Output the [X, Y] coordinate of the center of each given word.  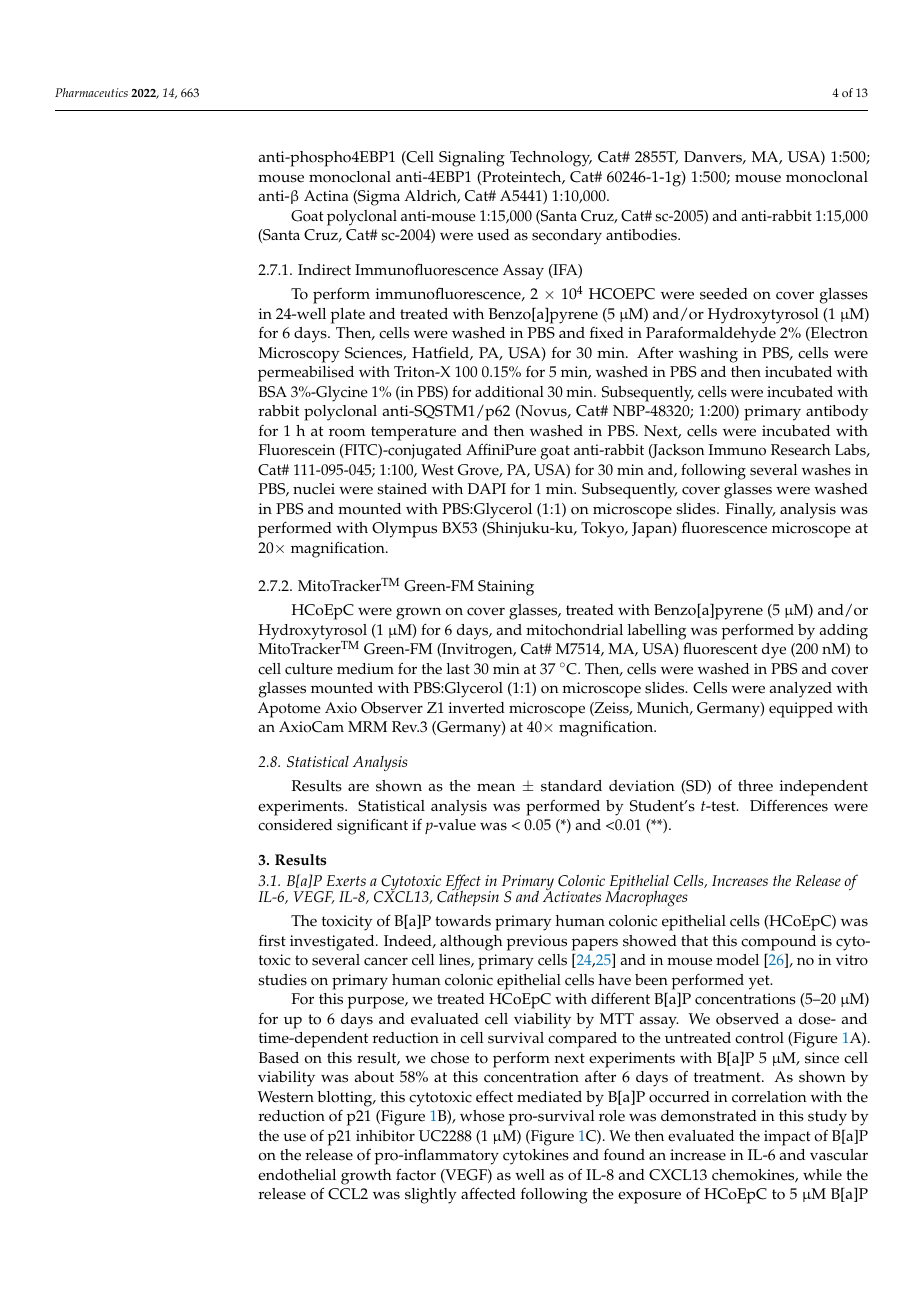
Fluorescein [296, 450]
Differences [789, 806]
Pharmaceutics [91, 92]
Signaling [472, 159]
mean [496, 787]
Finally [751, 511]
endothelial [297, 1175]
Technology [551, 159]
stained [402, 489]
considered [295, 825]
